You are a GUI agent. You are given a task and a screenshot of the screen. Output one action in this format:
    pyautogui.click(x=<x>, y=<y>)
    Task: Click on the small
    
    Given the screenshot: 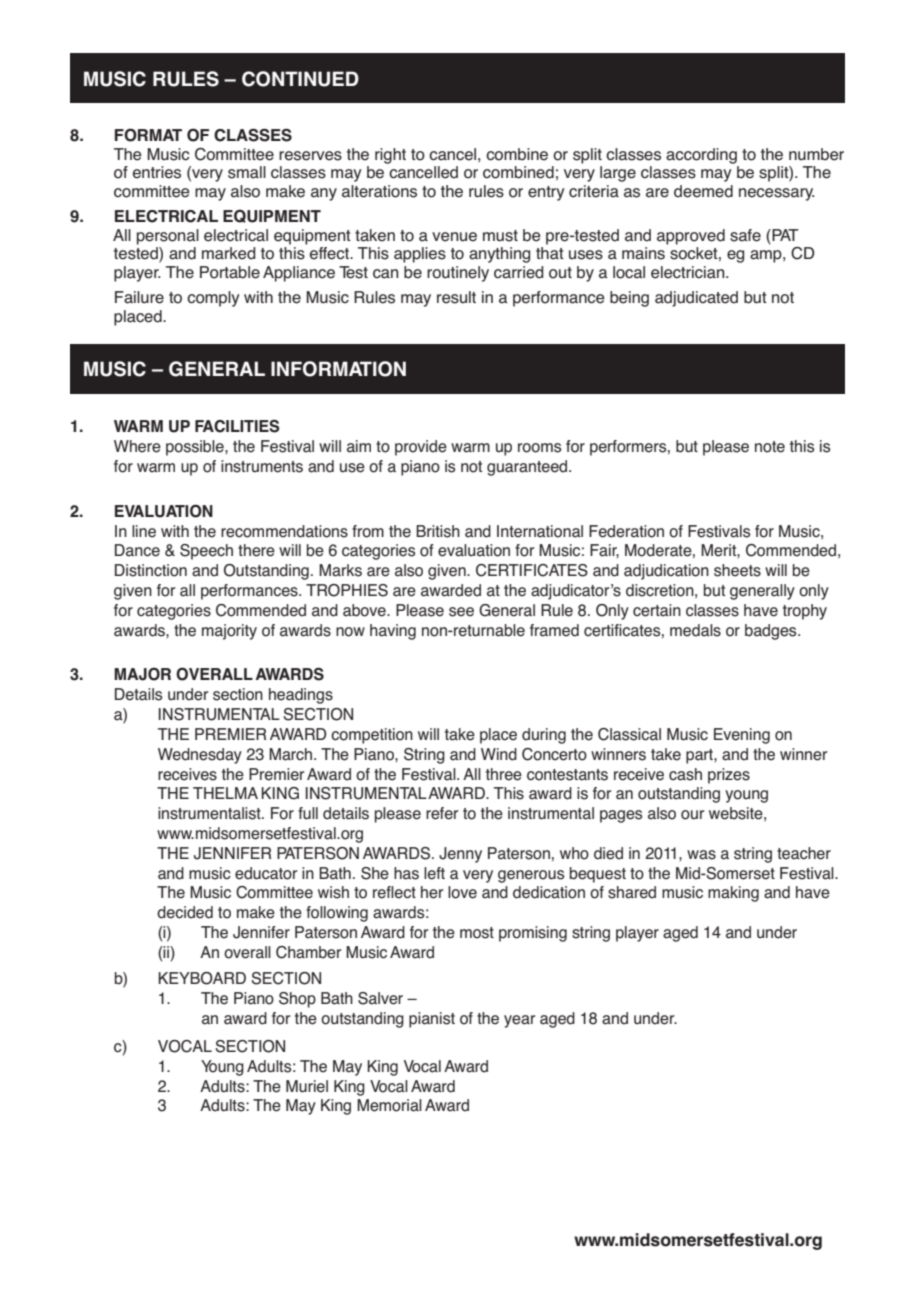 What is the action you would take?
    pyautogui.click(x=247, y=172)
